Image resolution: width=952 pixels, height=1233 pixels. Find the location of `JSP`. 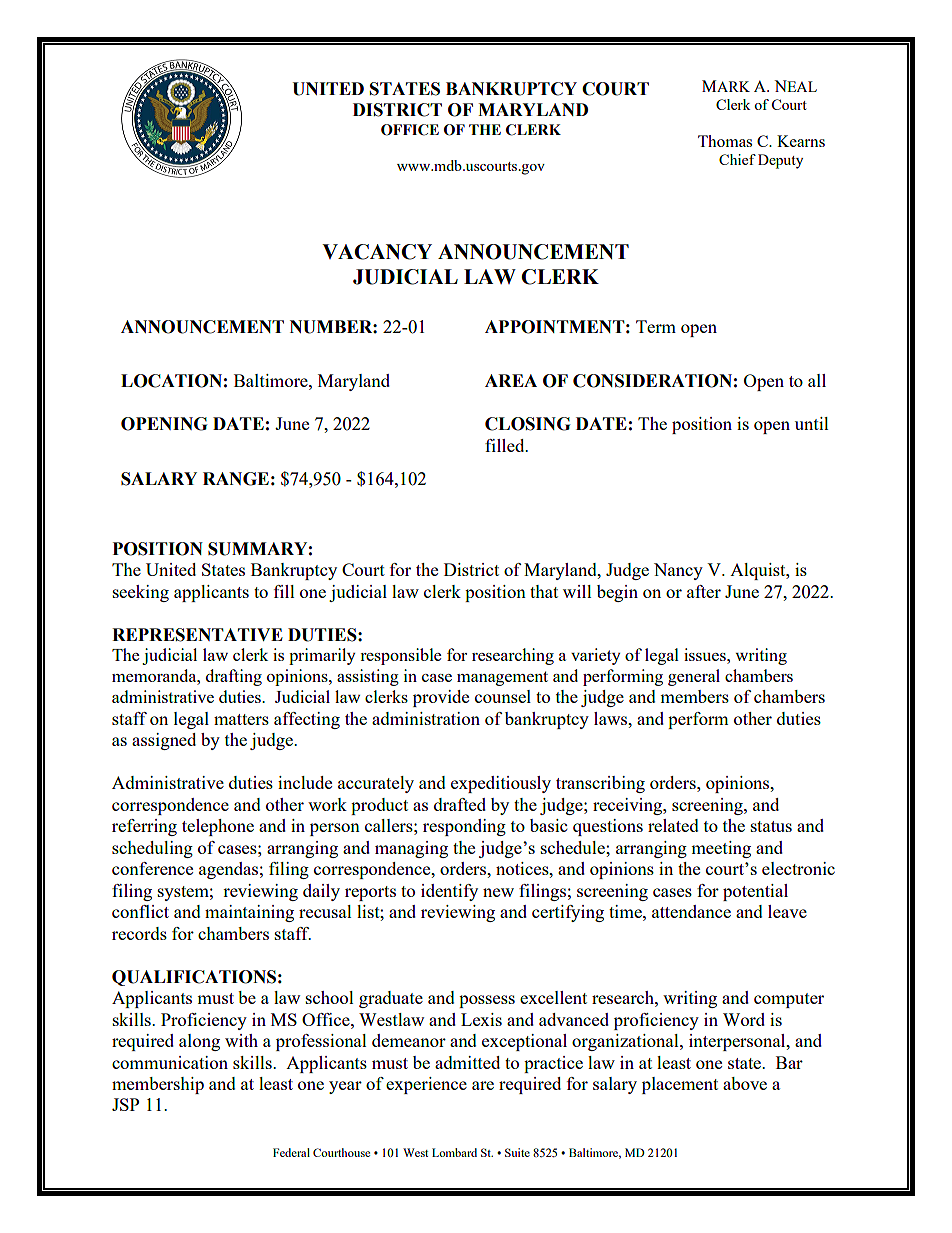

JSP is located at coordinates (125, 1104).
